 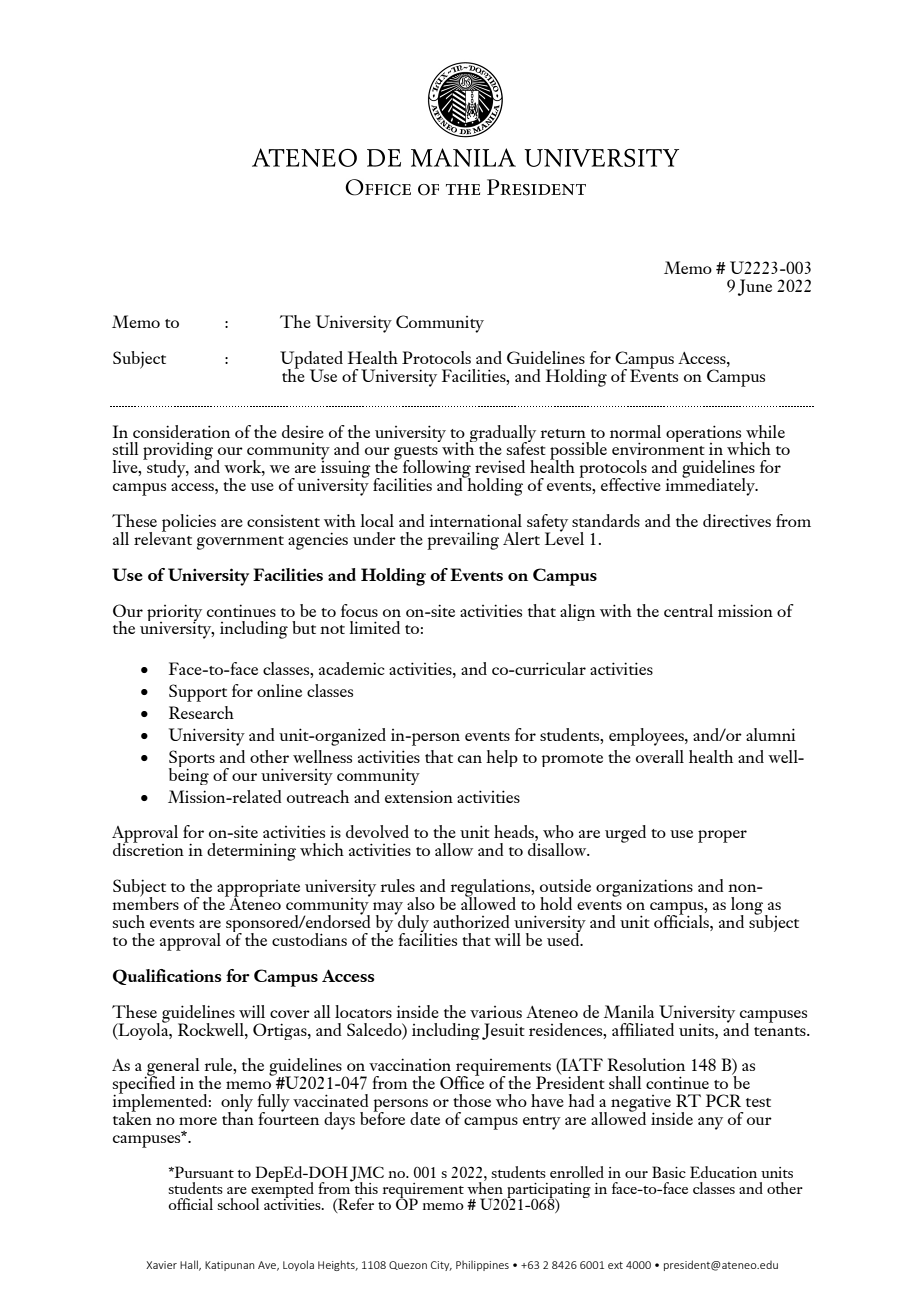 What do you see at coordinates (471, 921) in the screenshot?
I see `authorized` at bounding box center [471, 921].
